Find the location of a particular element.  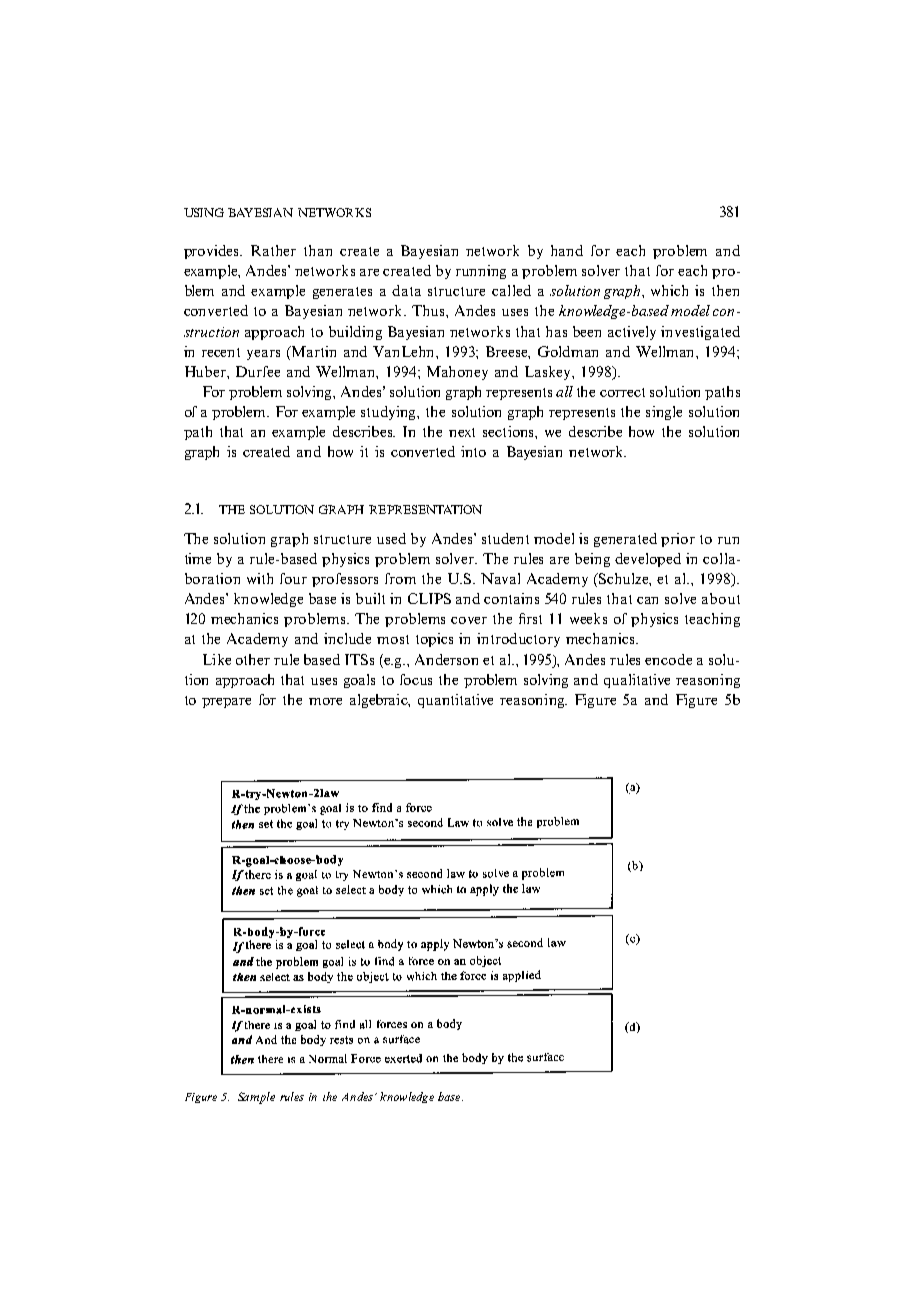

student is located at coordinates (505, 538).
